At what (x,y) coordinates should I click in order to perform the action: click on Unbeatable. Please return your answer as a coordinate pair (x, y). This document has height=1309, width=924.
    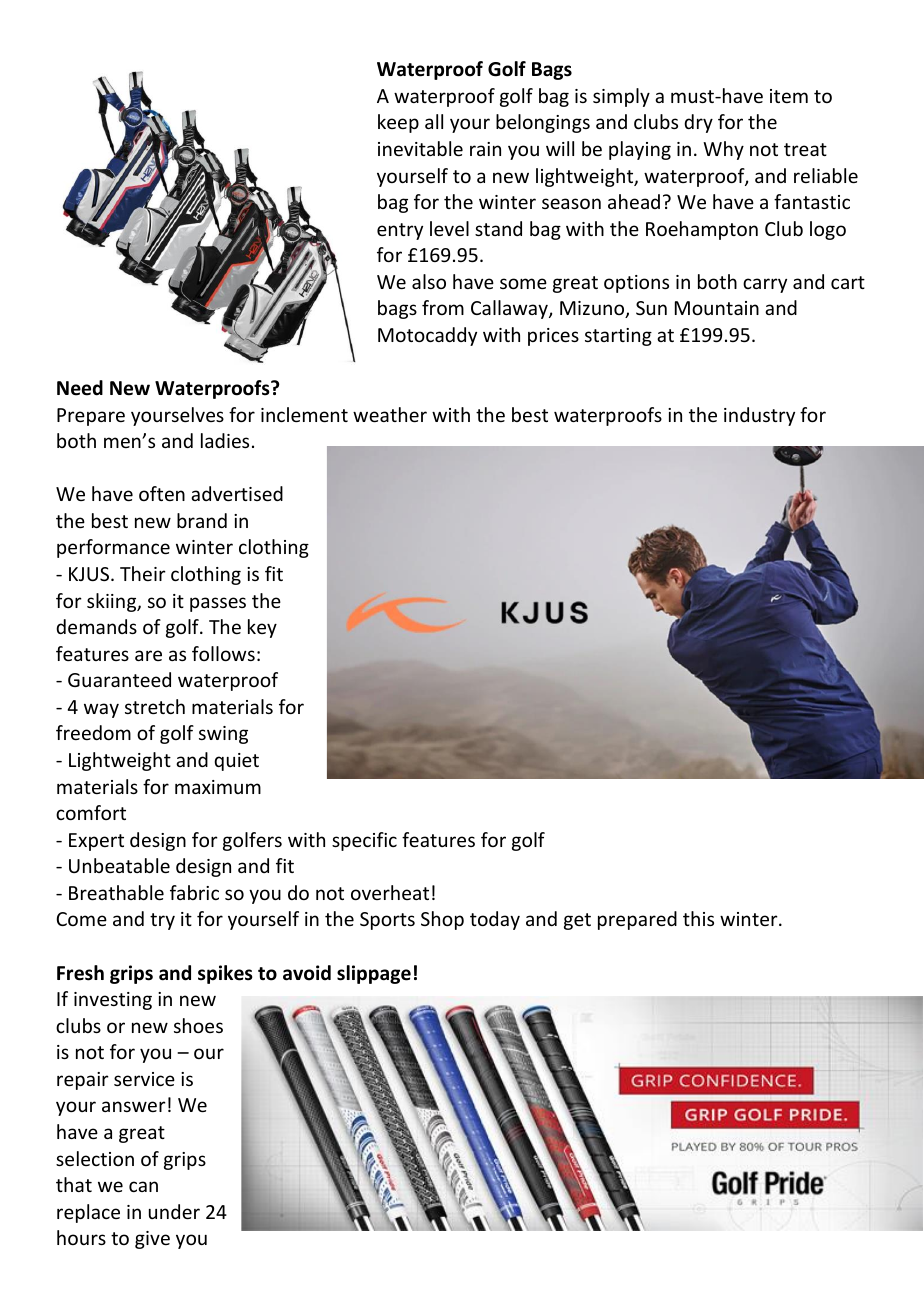
    Looking at the image, I should click on (119, 865).
